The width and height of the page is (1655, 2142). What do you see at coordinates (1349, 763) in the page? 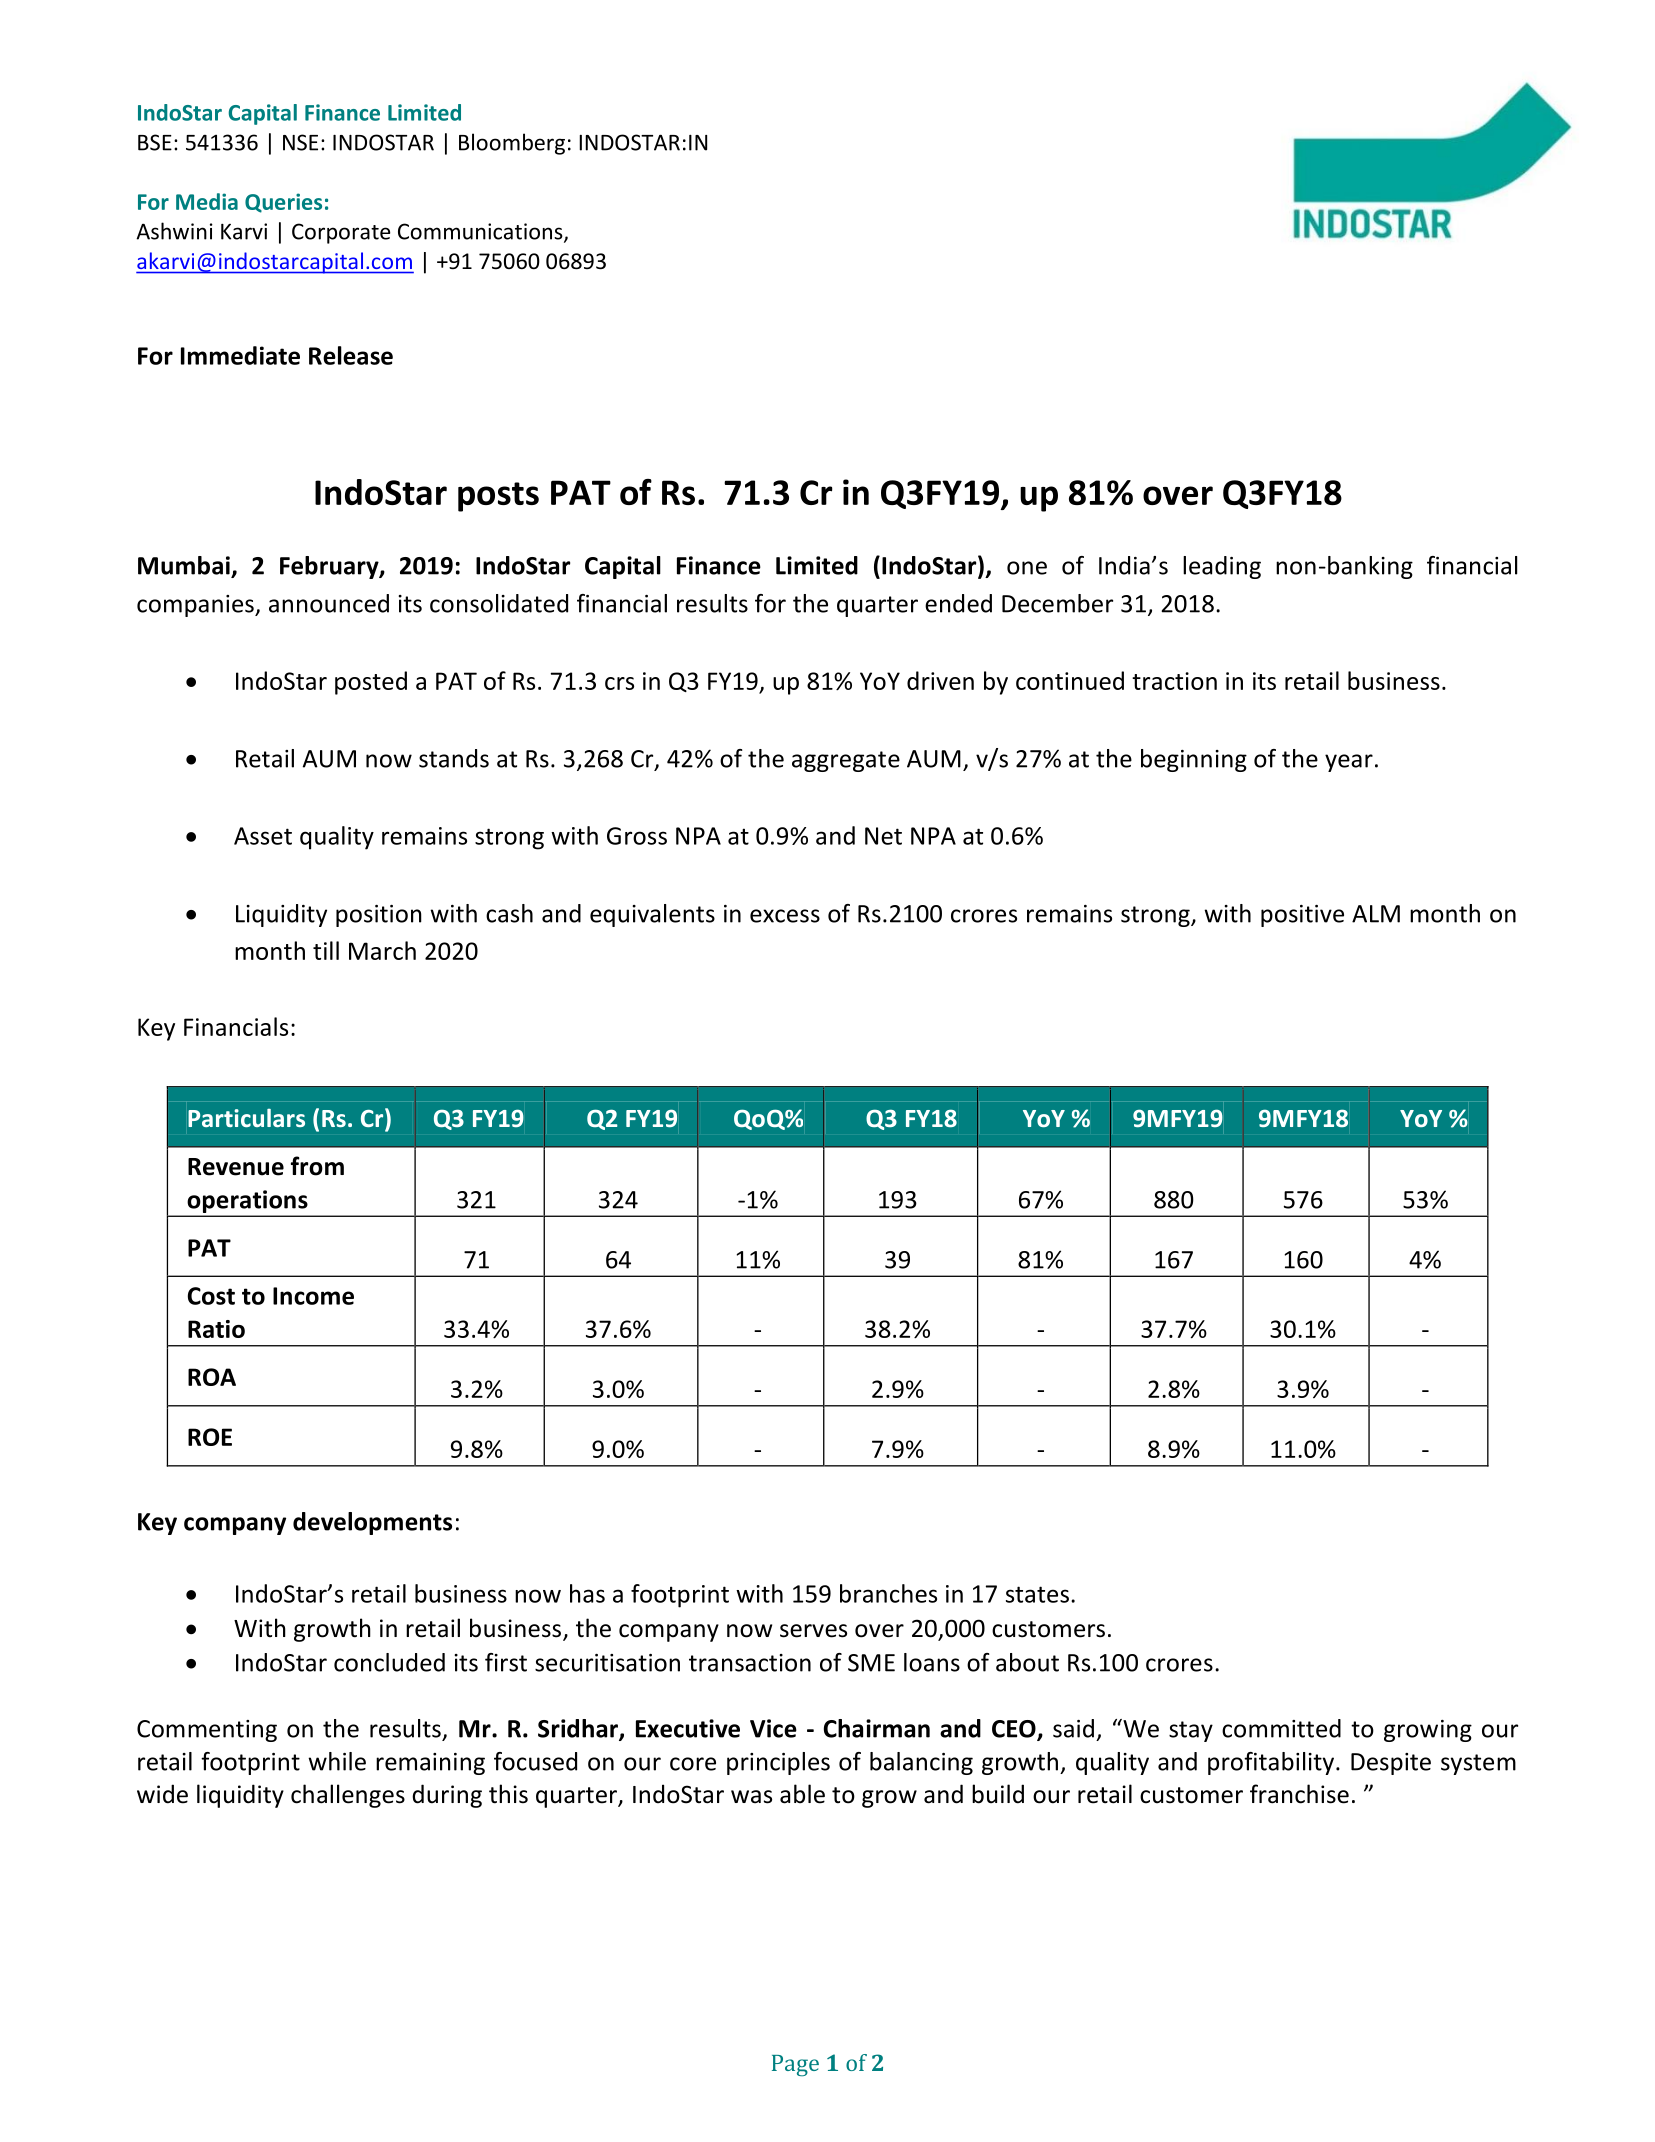
I see `year` at bounding box center [1349, 763].
